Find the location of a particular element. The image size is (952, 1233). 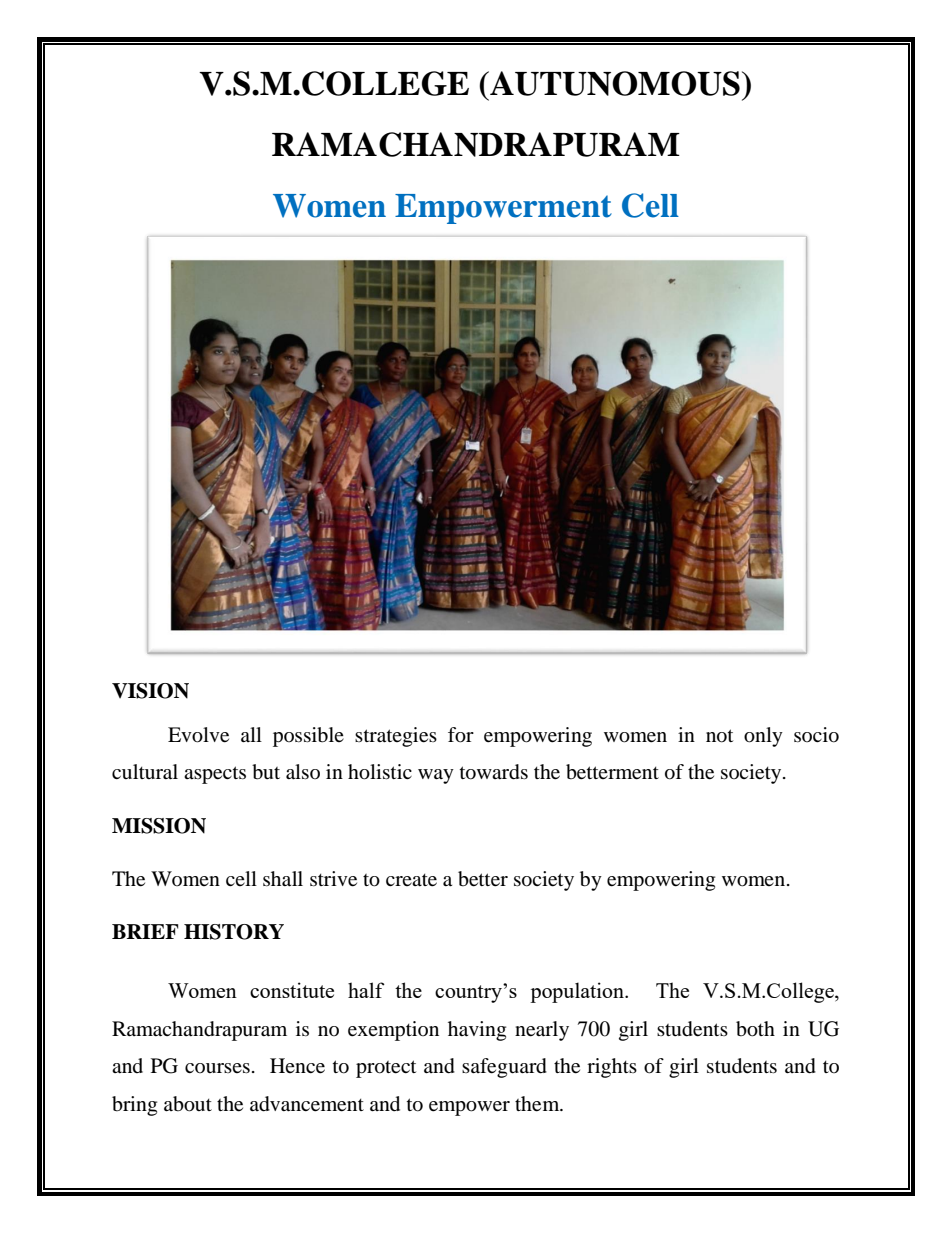

half is located at coordinates (366, 990).
